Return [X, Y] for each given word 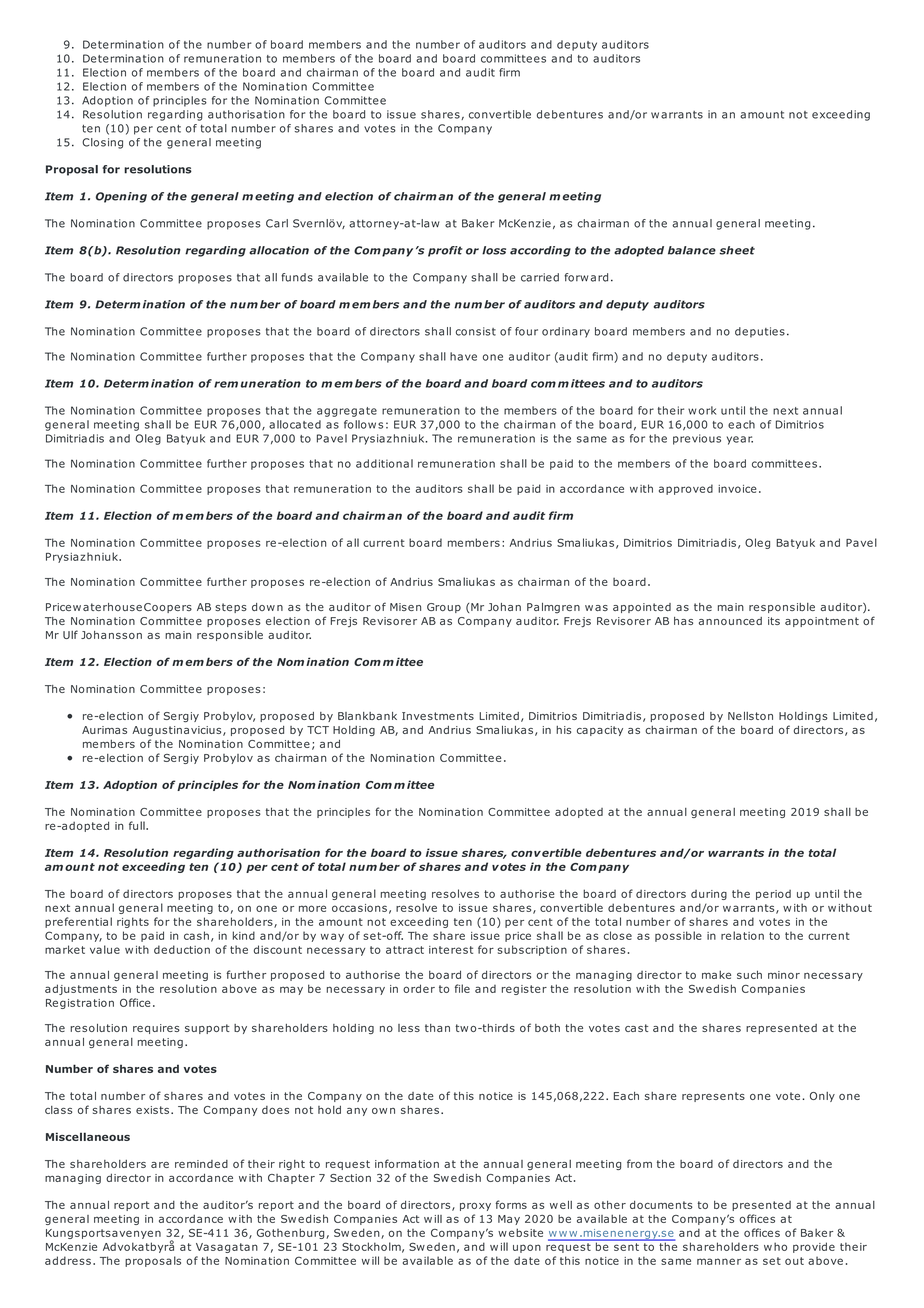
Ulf [70, 634]
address [68, 1260]
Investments [438, 716]
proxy [475, 1207]
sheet [737, 250]
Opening [121, 197]
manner [719, 1261]
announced [730, 621]
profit [445, 251]
